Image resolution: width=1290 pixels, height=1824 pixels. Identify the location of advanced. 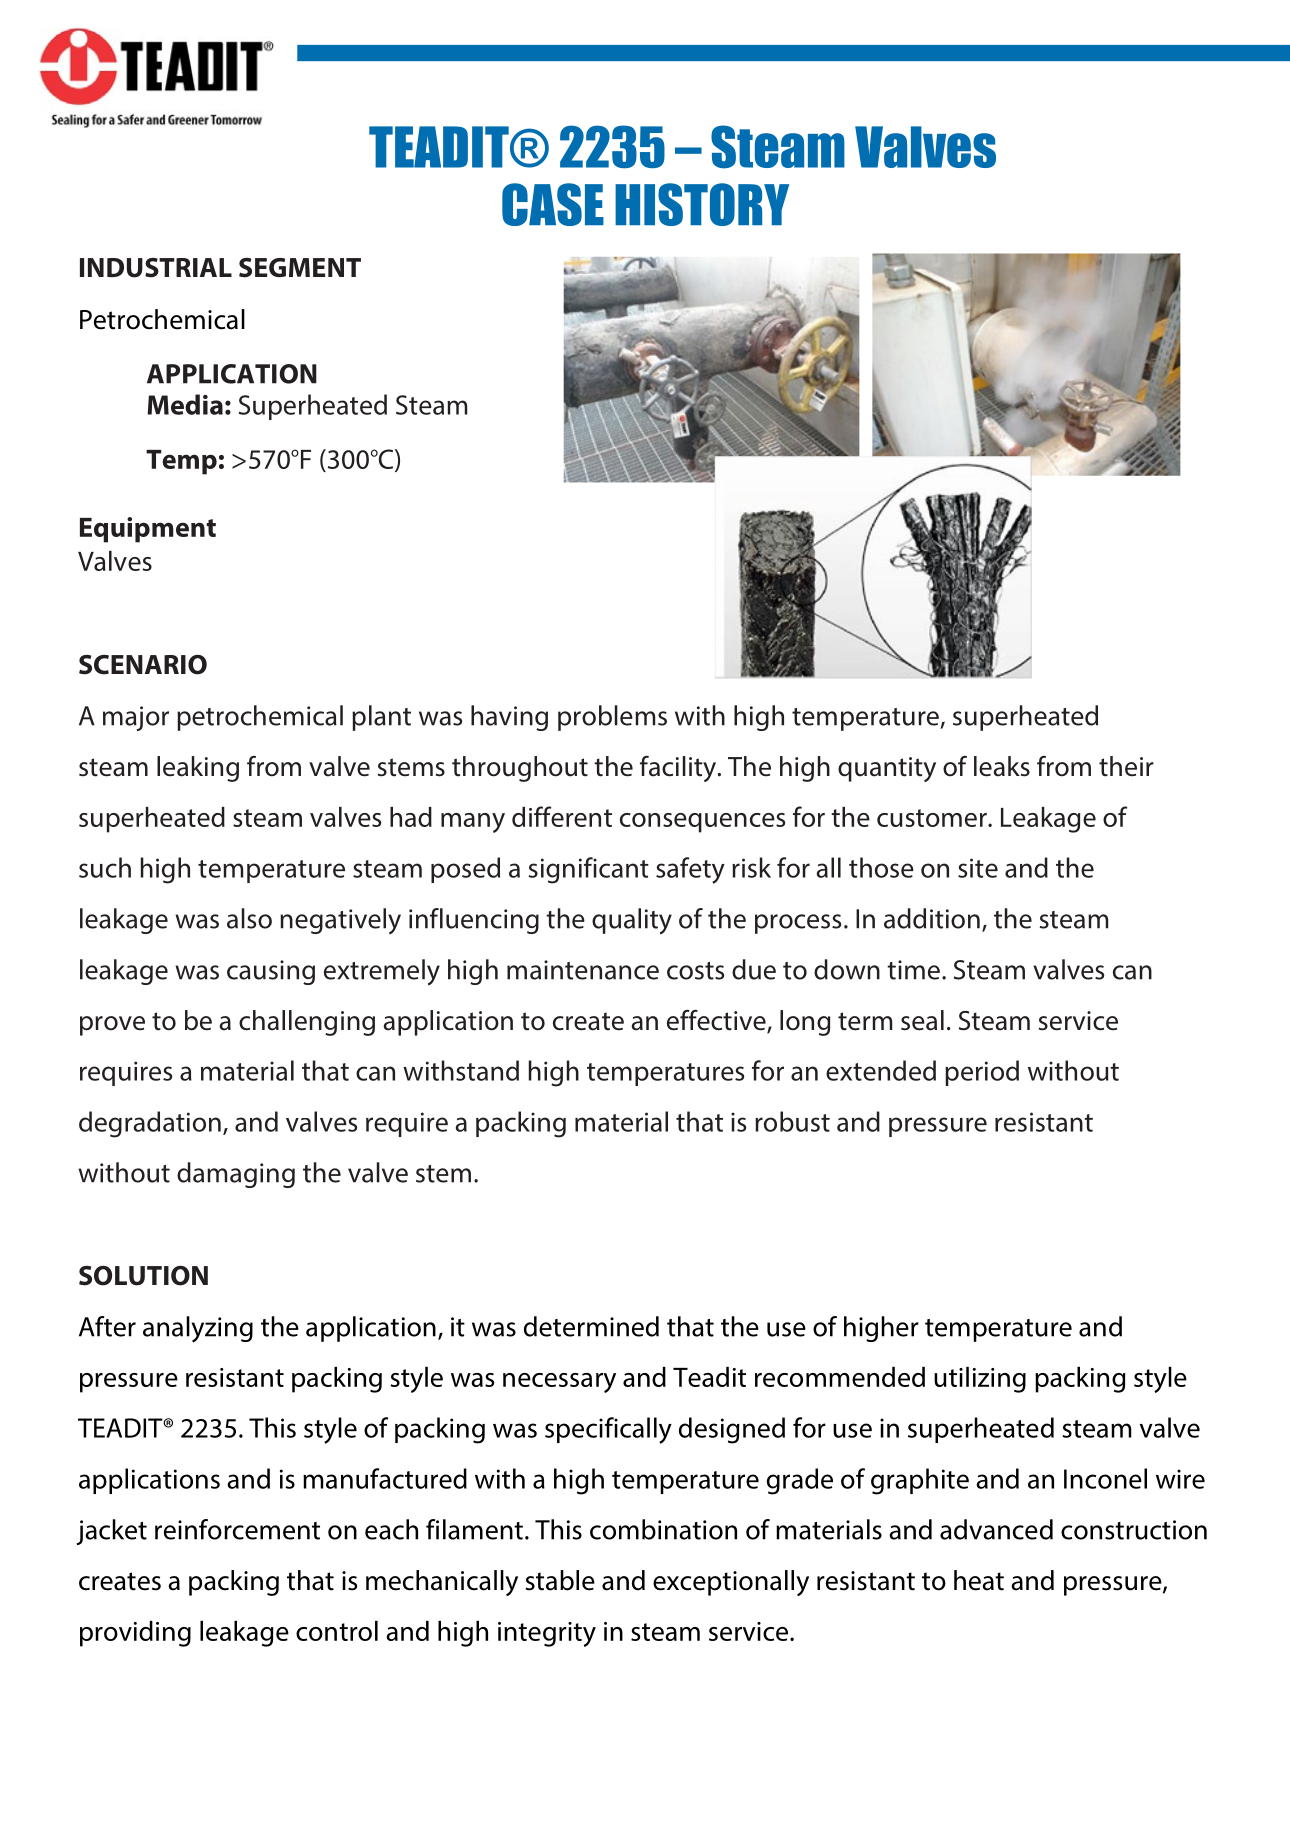
(996, 1529).
